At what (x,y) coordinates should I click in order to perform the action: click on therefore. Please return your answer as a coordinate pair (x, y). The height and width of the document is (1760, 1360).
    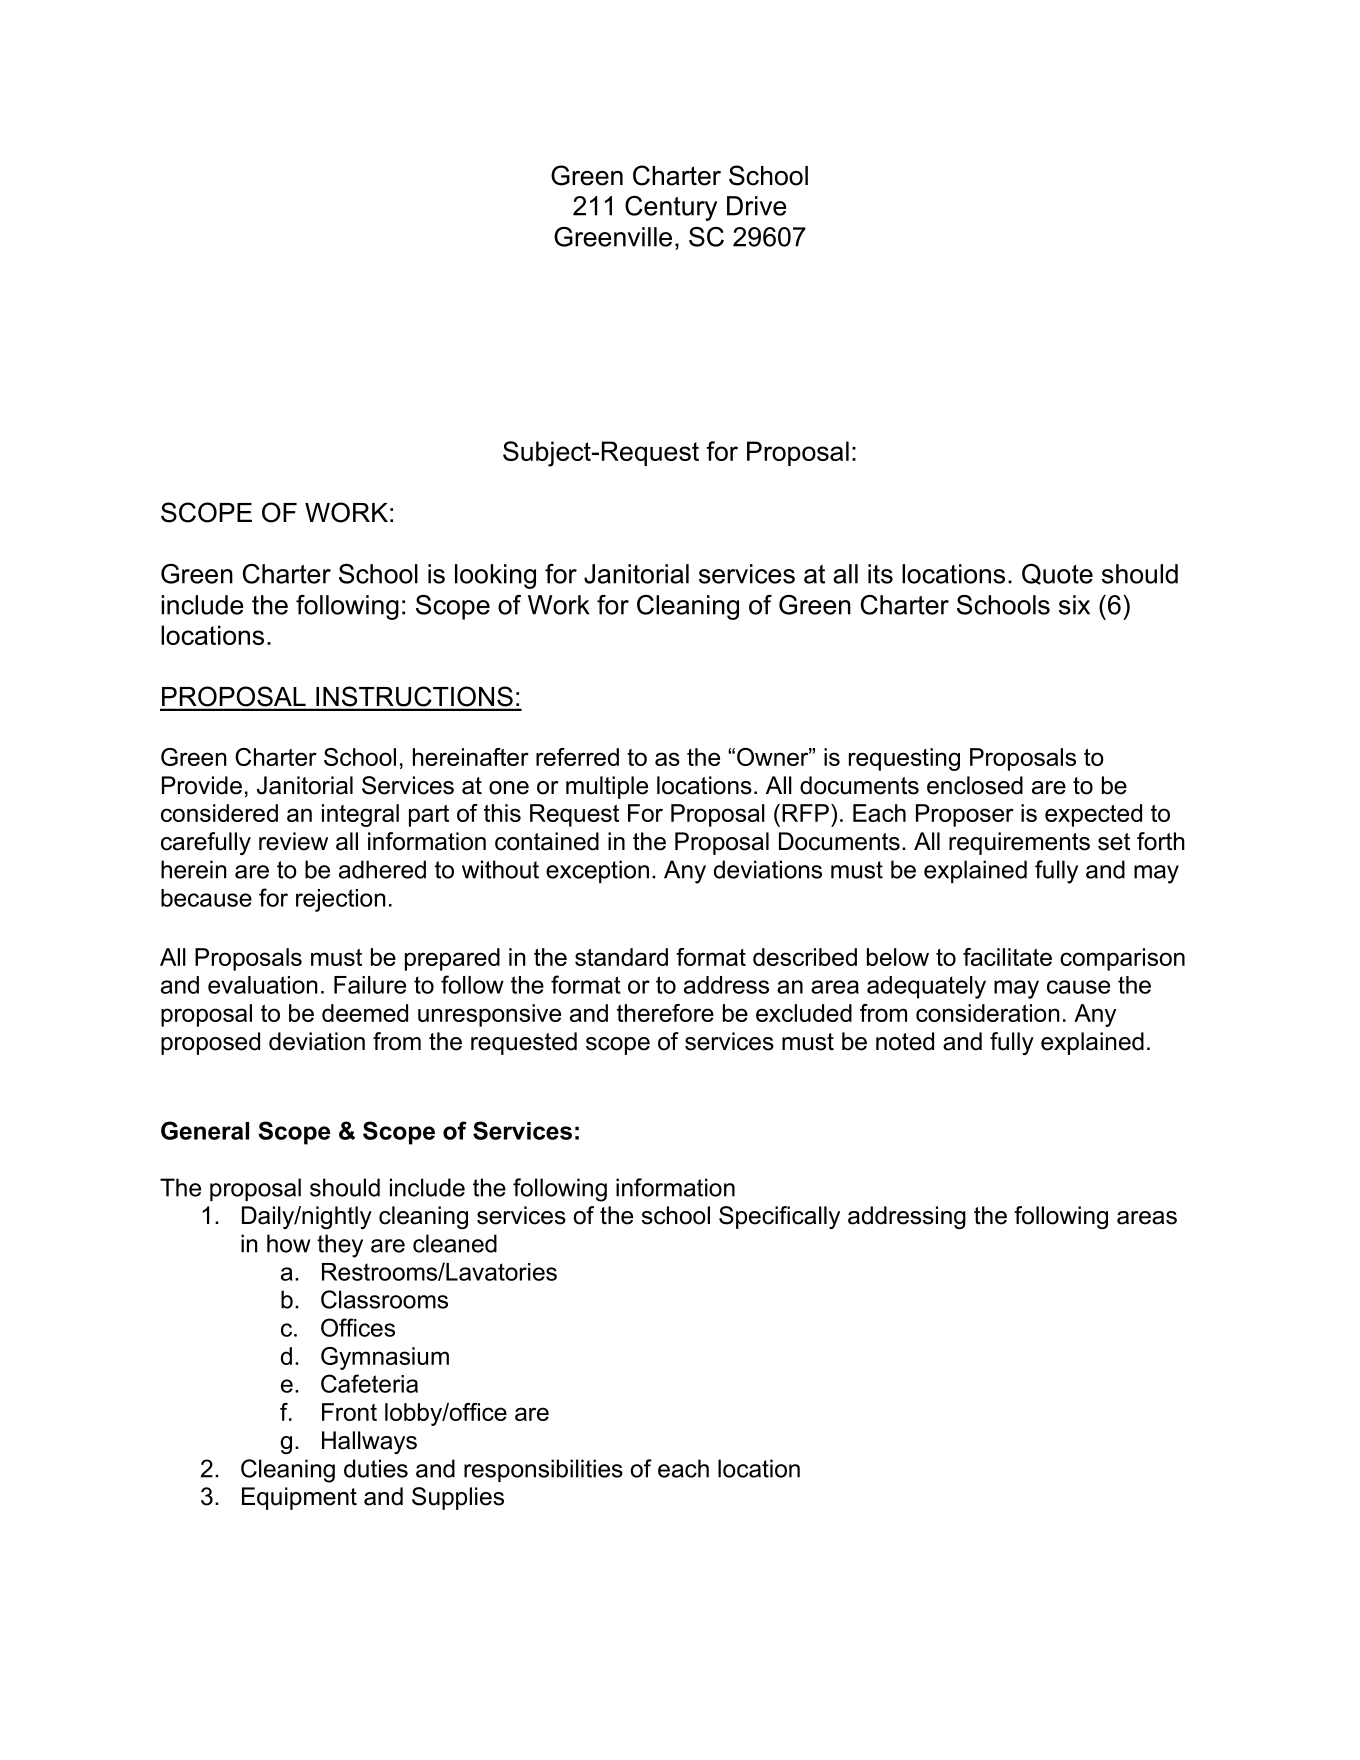
    Looking at the image, I should click on (665, 1013).
